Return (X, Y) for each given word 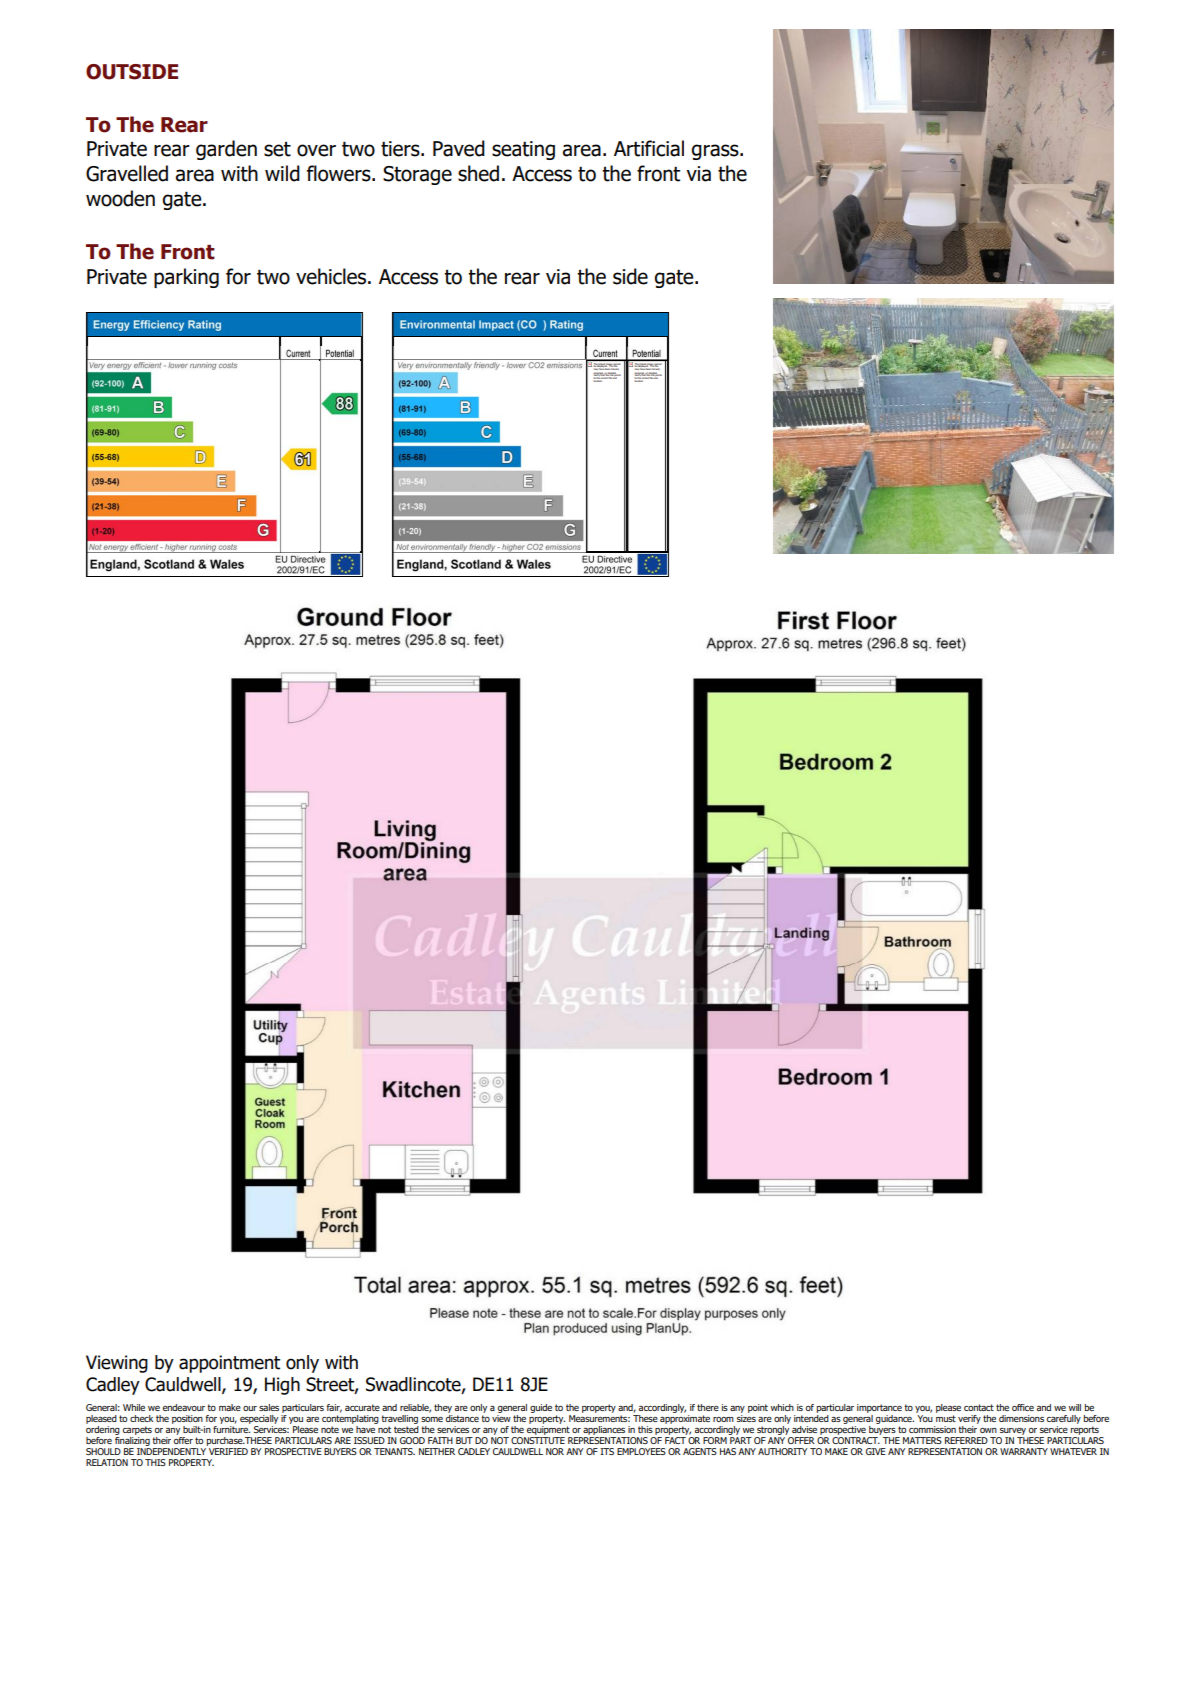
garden (226, 150)
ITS (607, 1451)
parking (186, 278)
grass (716, 152)
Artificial (649, 148)
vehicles (332, 276)
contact (979, 1407)
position (187, 1419)
